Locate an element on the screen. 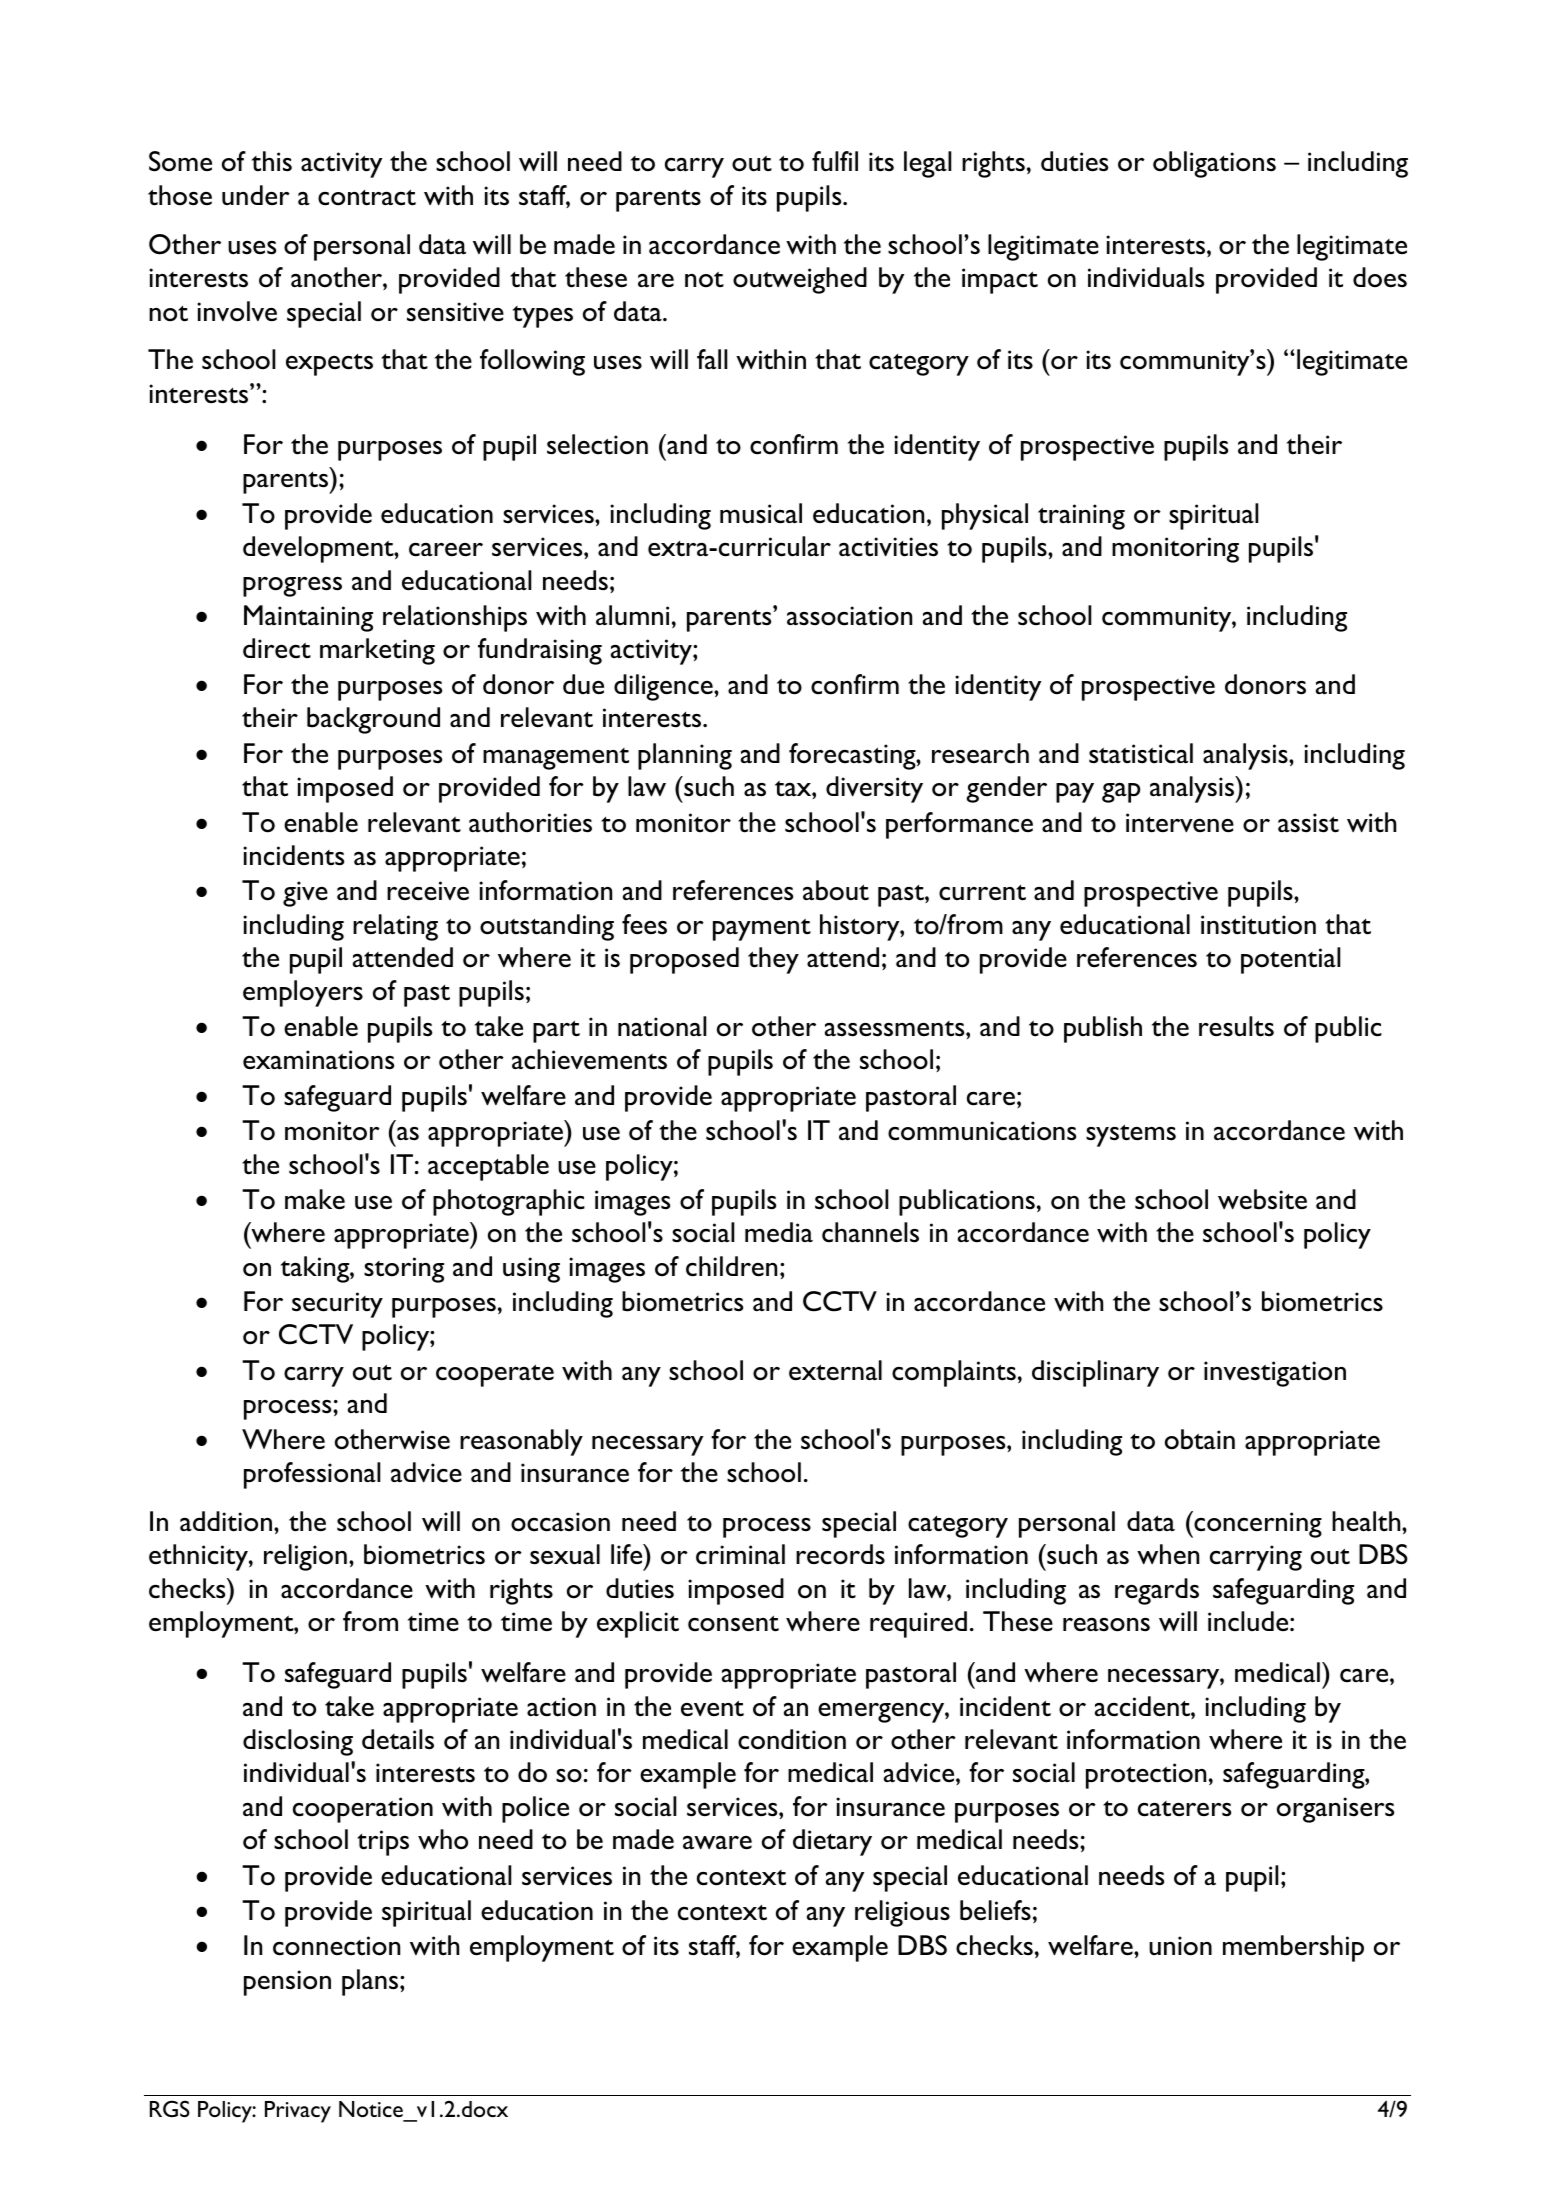 The width and height of the screenshot is (1556, 2200). obligations is located at coordinates (1214, 164).
